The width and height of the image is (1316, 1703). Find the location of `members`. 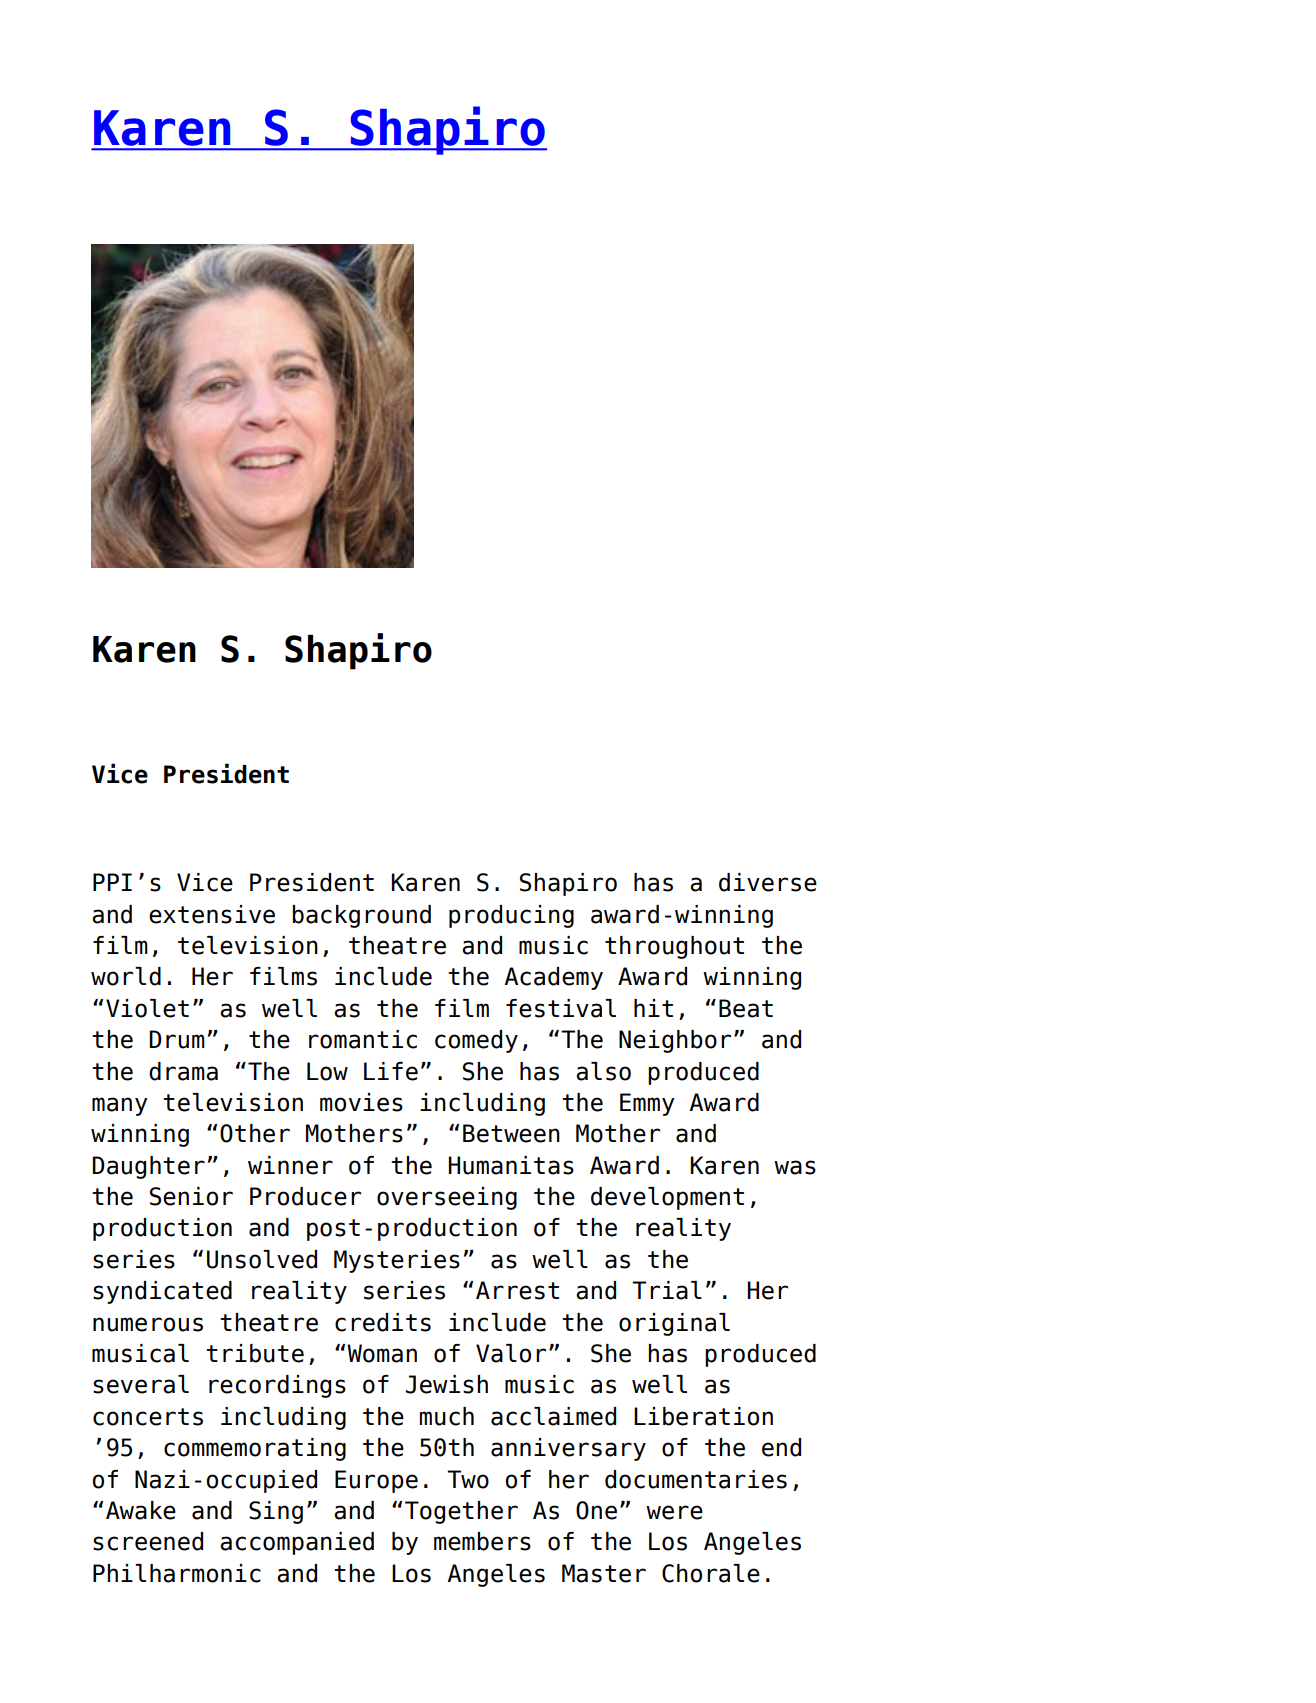

members is located at coordinates (482, 1541).
